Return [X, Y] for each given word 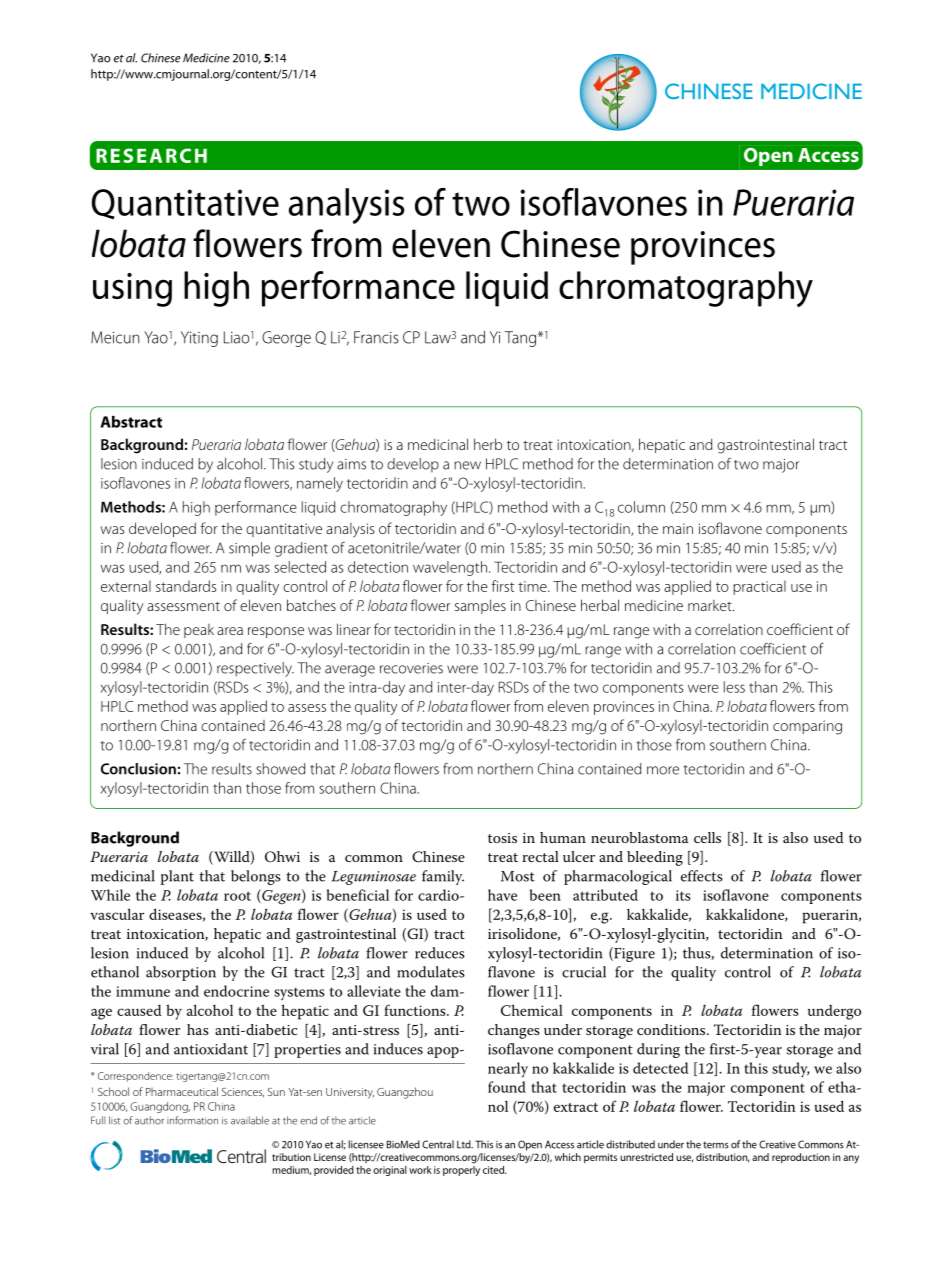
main [678, 528]
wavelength [450, 568]
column [641, 507]
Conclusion [138, 769]
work [420, 1170]
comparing [807, 727]
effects [702, 876]
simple [249, 549]
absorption [181, 973]
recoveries [411, 668]
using [132, 290]
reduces [440, 953]
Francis [376, 337]
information [192, 1120]
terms [716, 1145]
